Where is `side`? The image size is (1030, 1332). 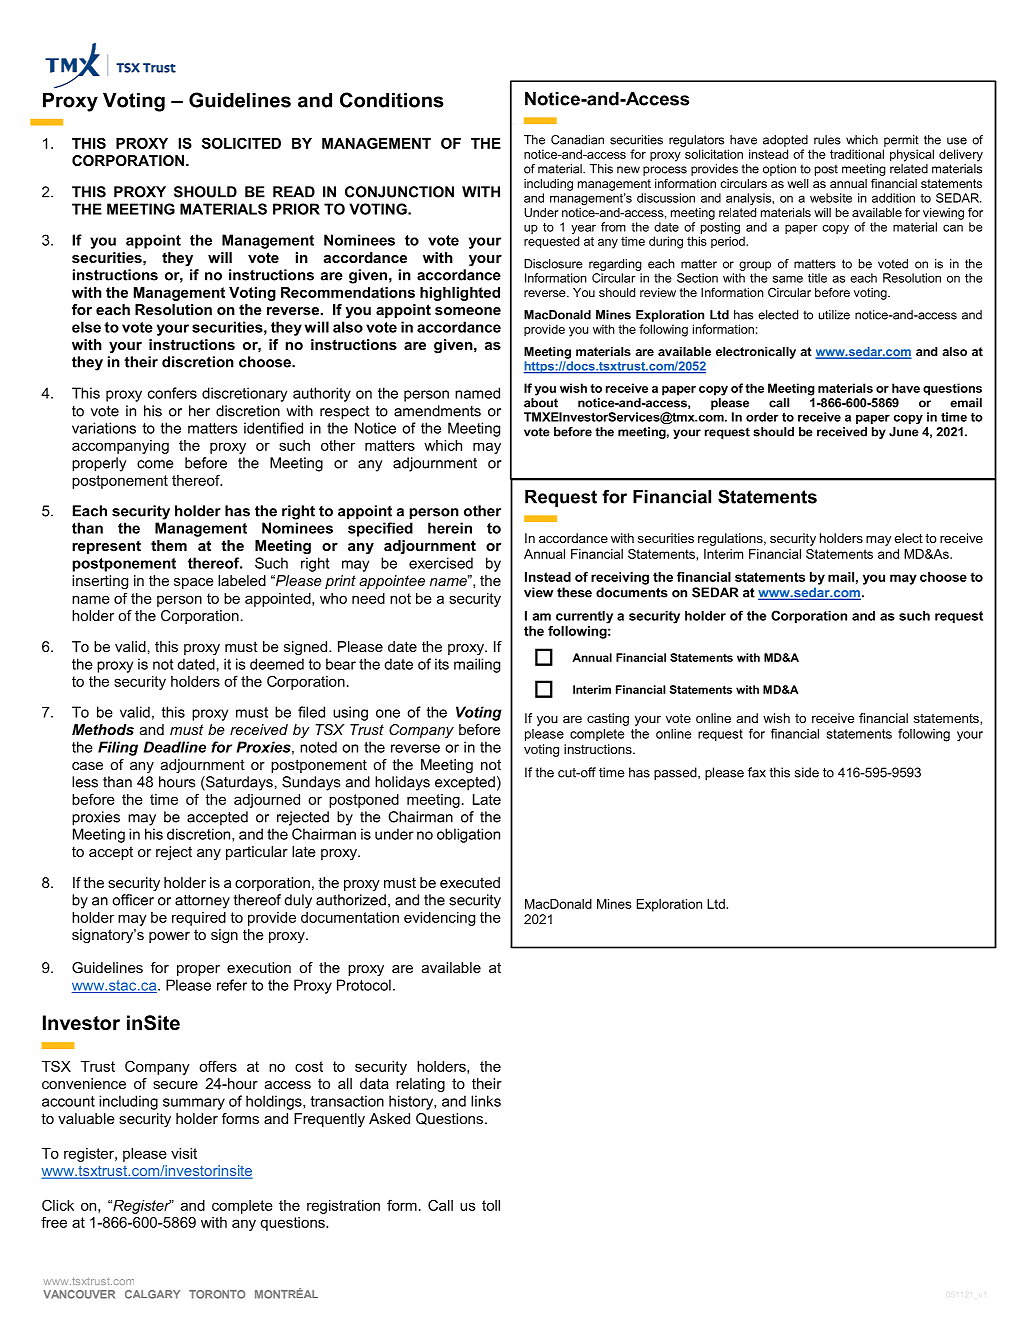
side is located at coordinates (807, 772).
